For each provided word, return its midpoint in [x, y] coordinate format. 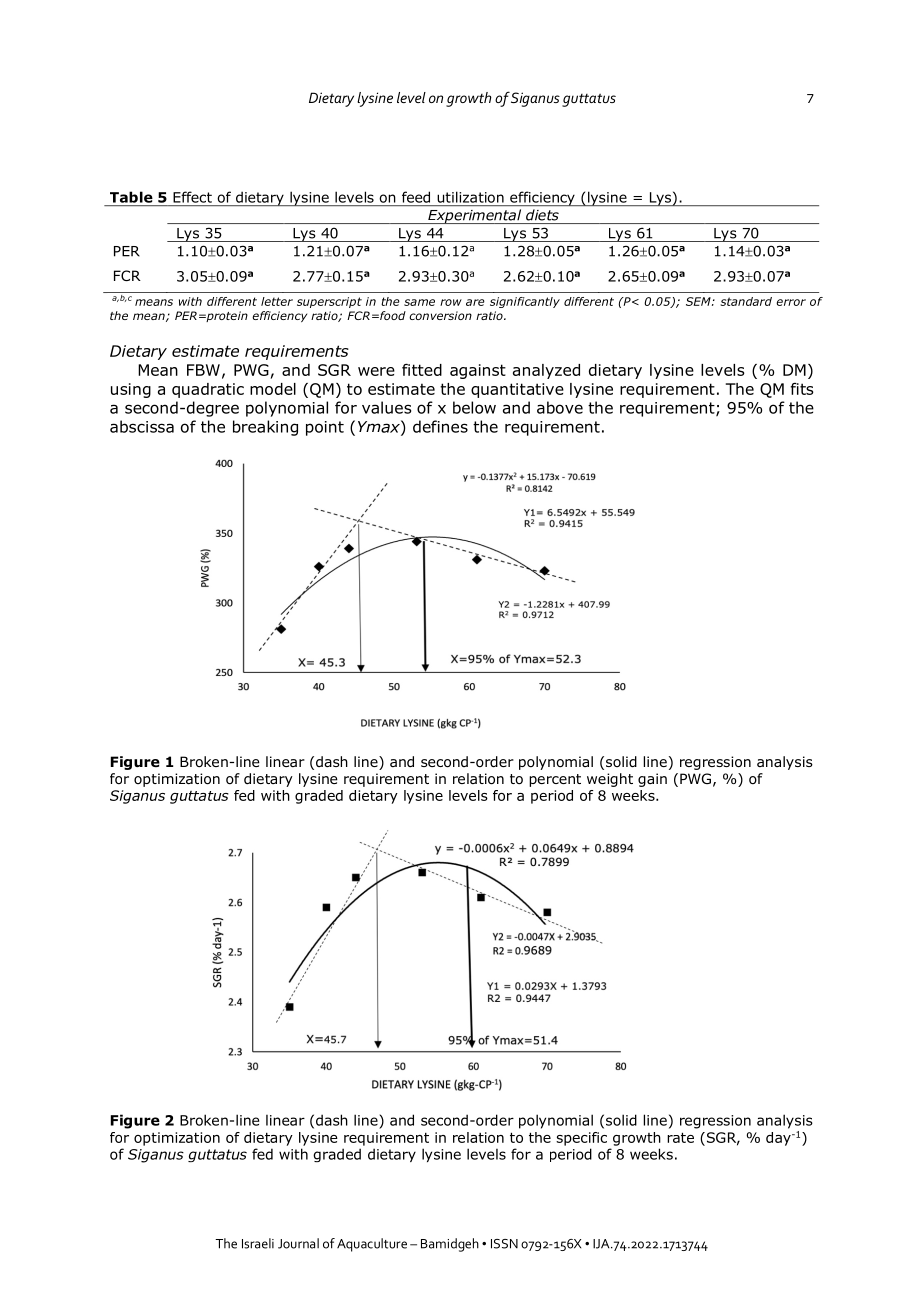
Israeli [258, 1243]
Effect [192, 197]
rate [680, 1137]
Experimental [475, 216]
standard [746, 301]
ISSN [504, 1244]
